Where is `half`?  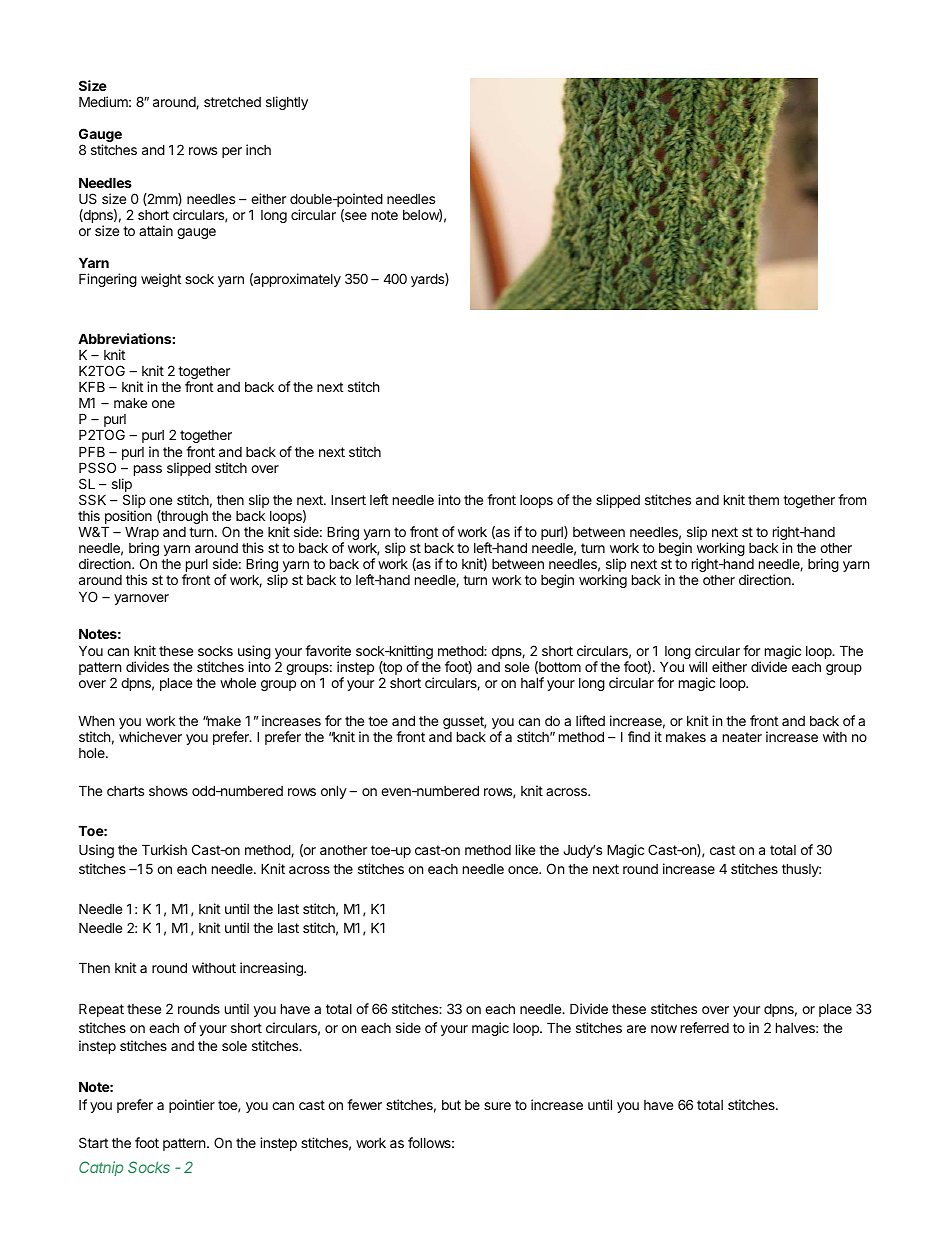
half is located at coordinates (532, 682).
